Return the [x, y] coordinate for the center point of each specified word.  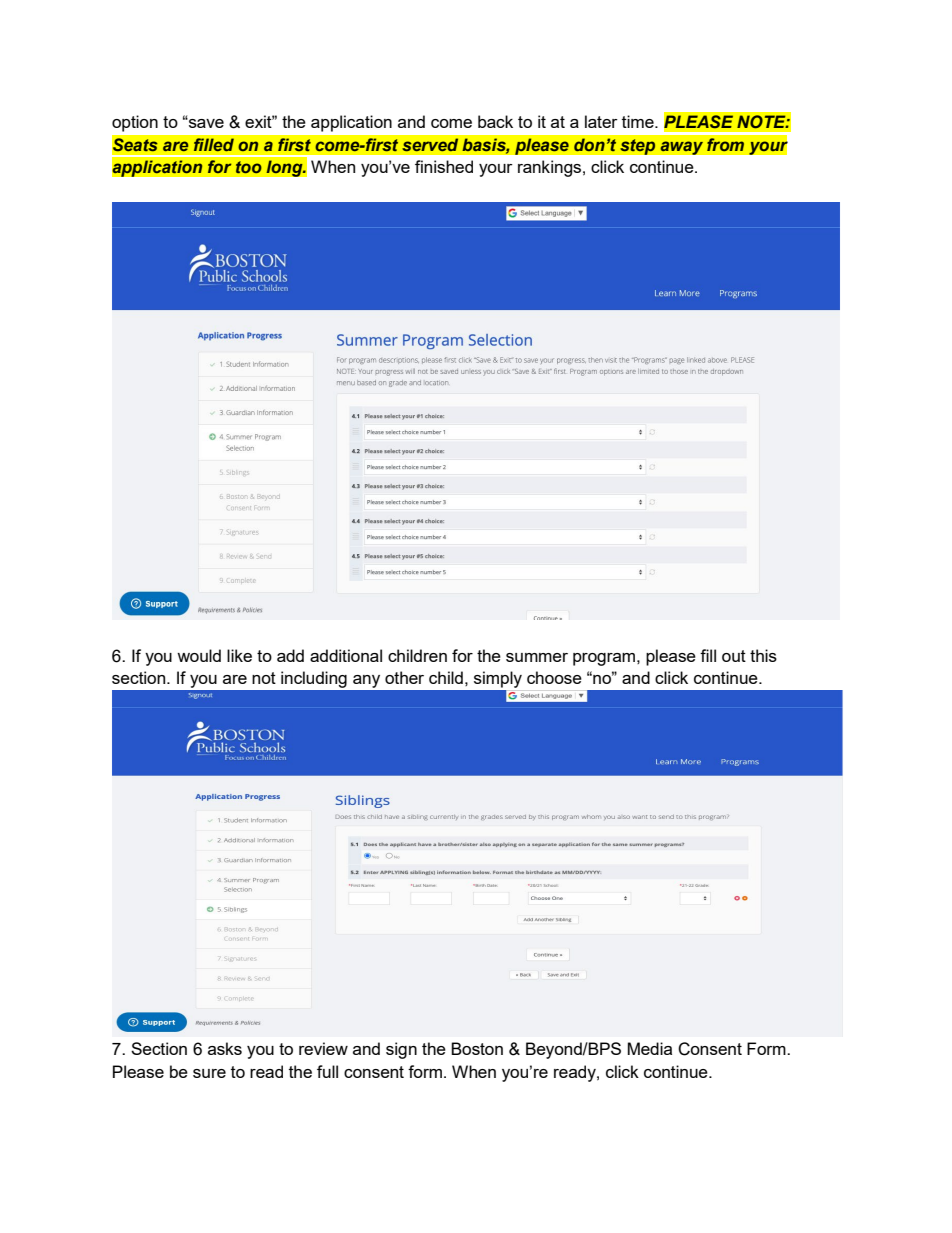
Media [650, 1048]
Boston [477, 1048]
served [430, 144]
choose [554, 677]
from [725, 144]
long [285, 168]
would [199, 655]
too [249, 167]
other [404, 677]
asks [225, 1048]
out [734, 656]
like [239, 655]
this [763, 655]
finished [444, 166]
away [682, 148]
